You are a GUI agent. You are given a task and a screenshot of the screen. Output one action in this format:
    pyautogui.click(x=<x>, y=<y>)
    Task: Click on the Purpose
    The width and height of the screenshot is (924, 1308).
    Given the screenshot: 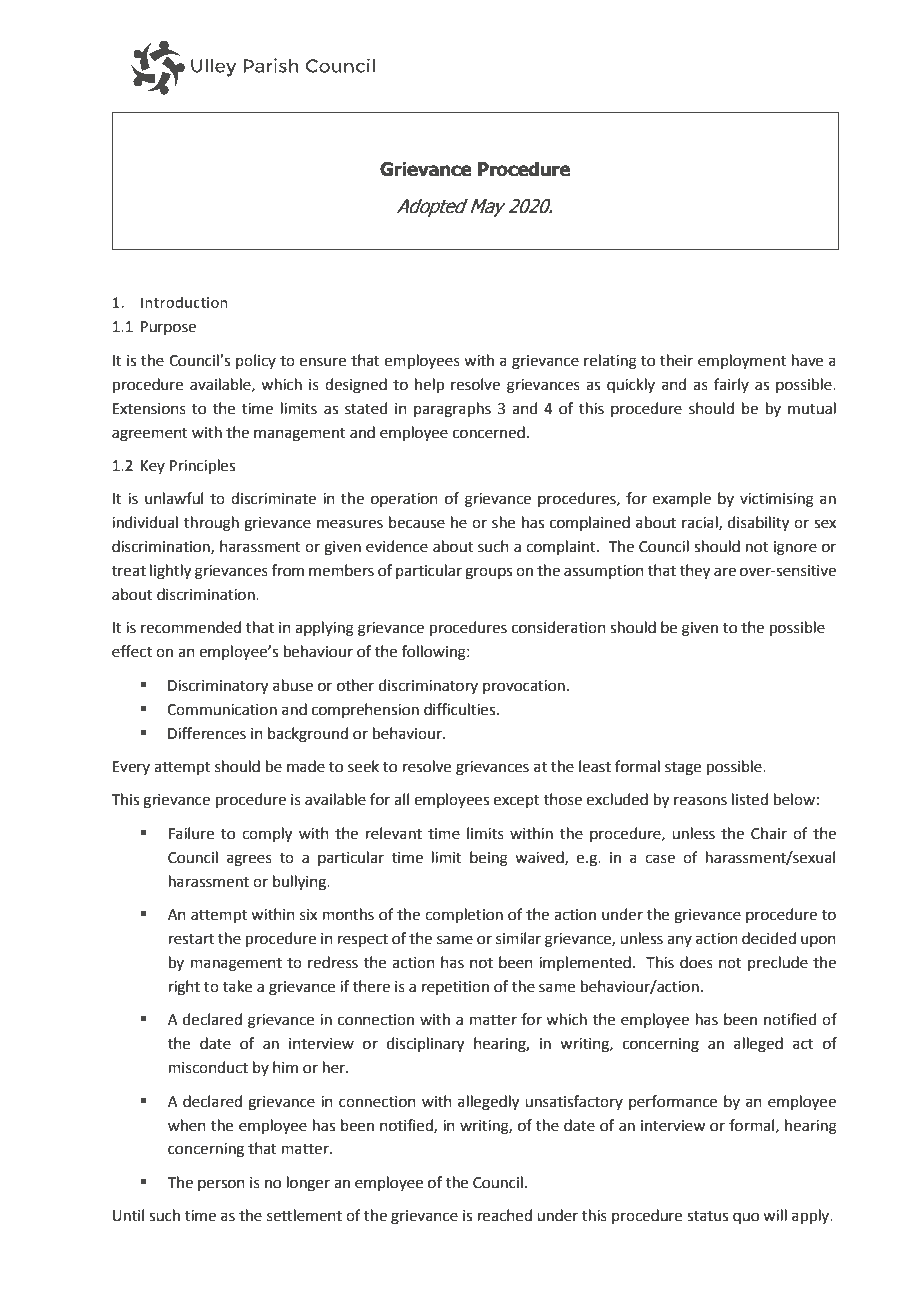 What is the action you would take?
    pyautogui.click(x=168, y=328)
